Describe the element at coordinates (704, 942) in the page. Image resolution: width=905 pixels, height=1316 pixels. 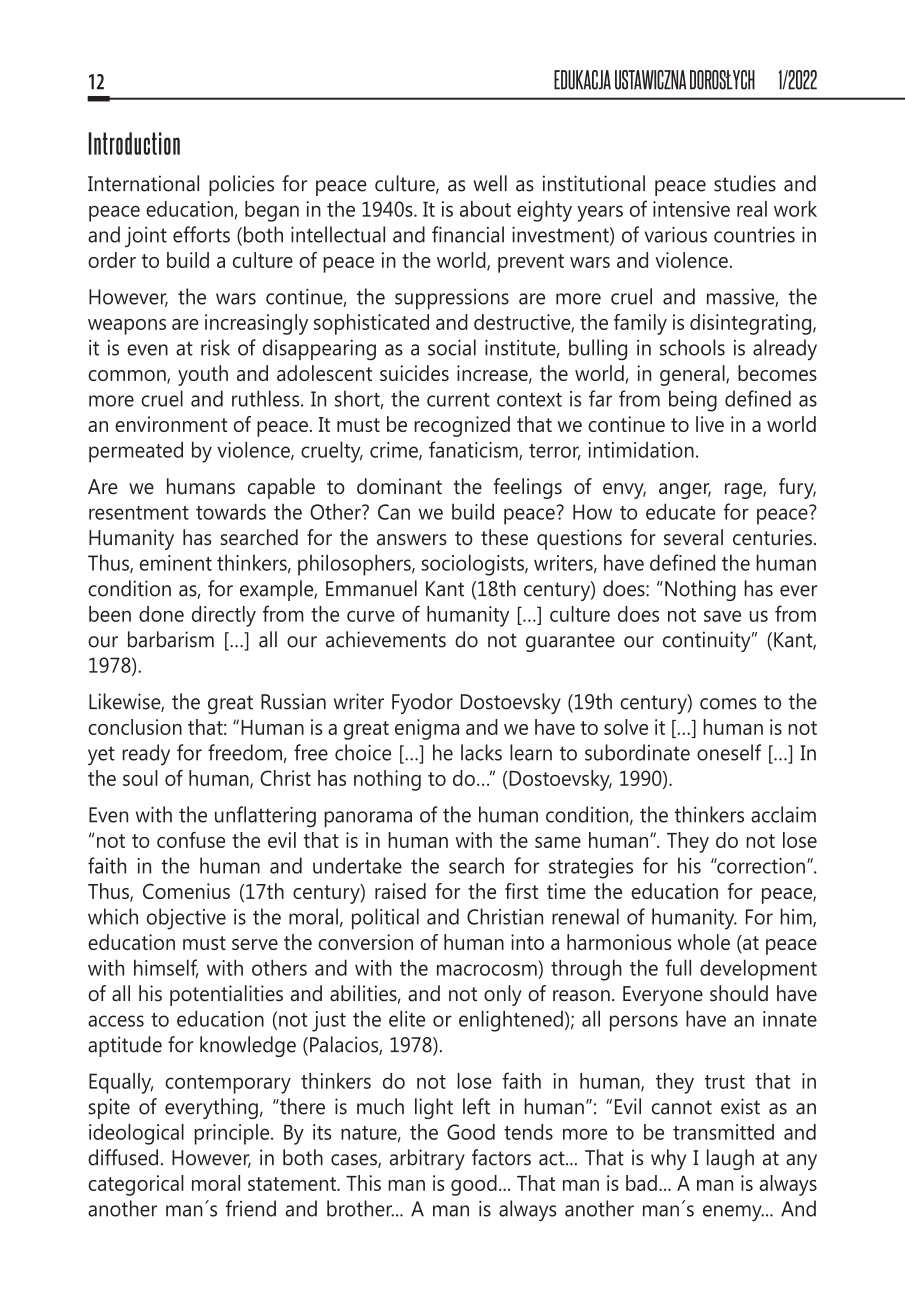
I see `whole` at that location.
